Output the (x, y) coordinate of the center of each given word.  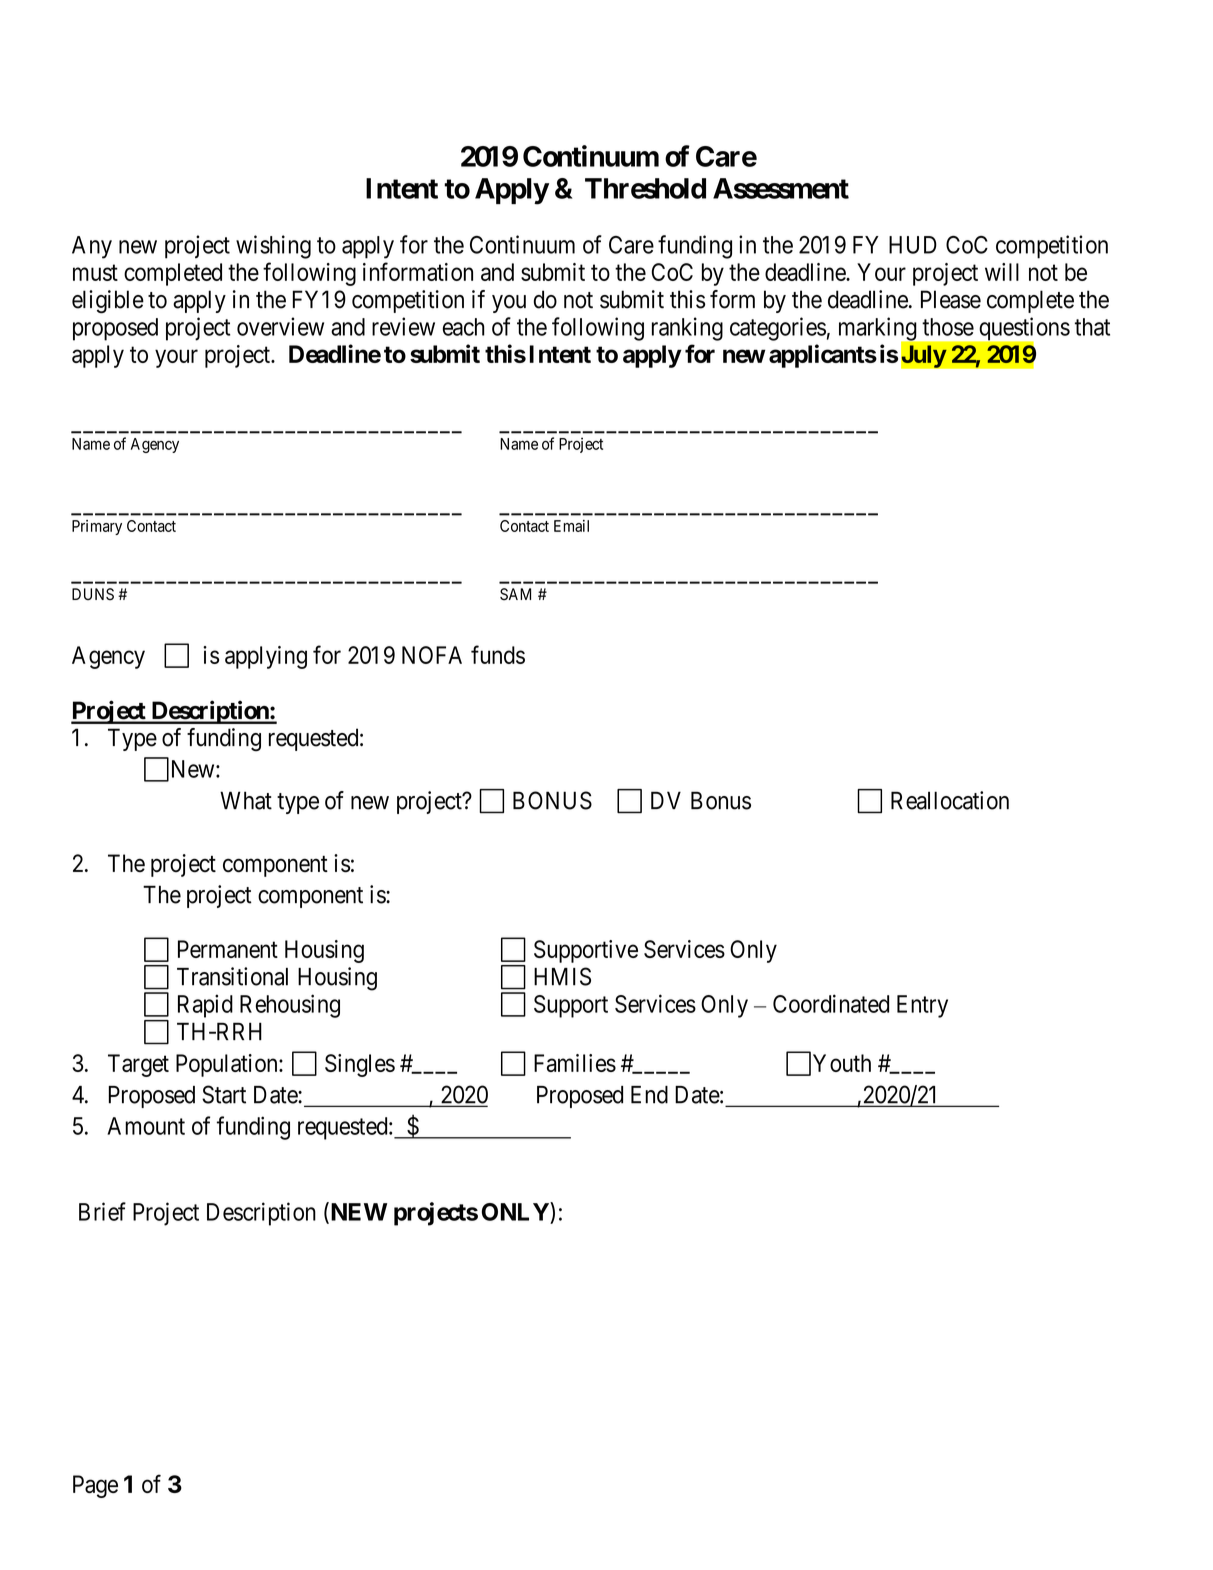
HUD (913, 245)
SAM (515, 594)
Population (228, 1065)
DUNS (93, 594)
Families (575, 1063)
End (649, 1095)
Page (95, 1486)
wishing (273, 247)
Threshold (645, 188)
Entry (922, 1006)
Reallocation (950, 800)
